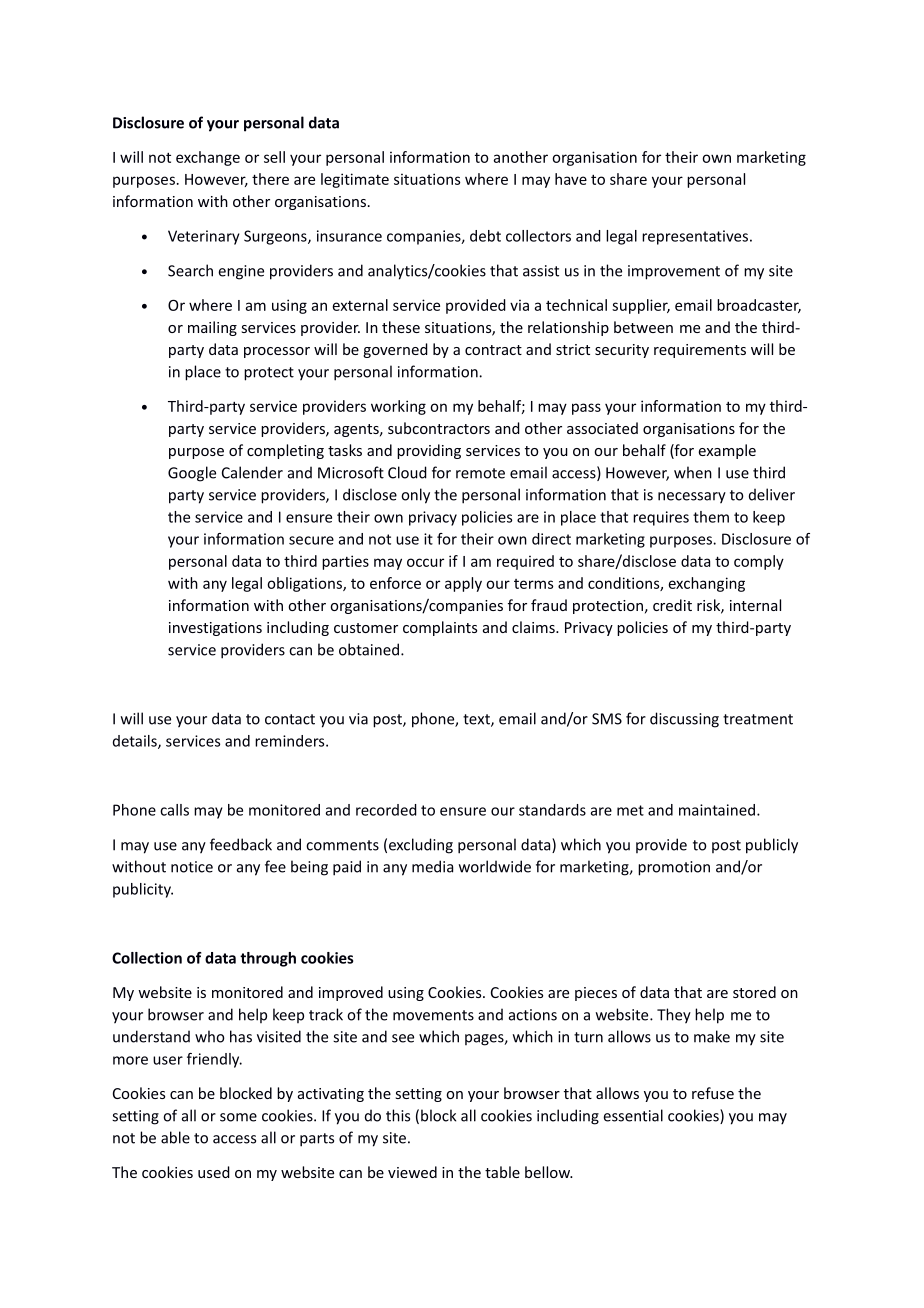 The height and width of the image is (1308, 924). What do you see at coordinates (684, 720) in the image?
I see `discussing` at bounding box center [684, 720].
